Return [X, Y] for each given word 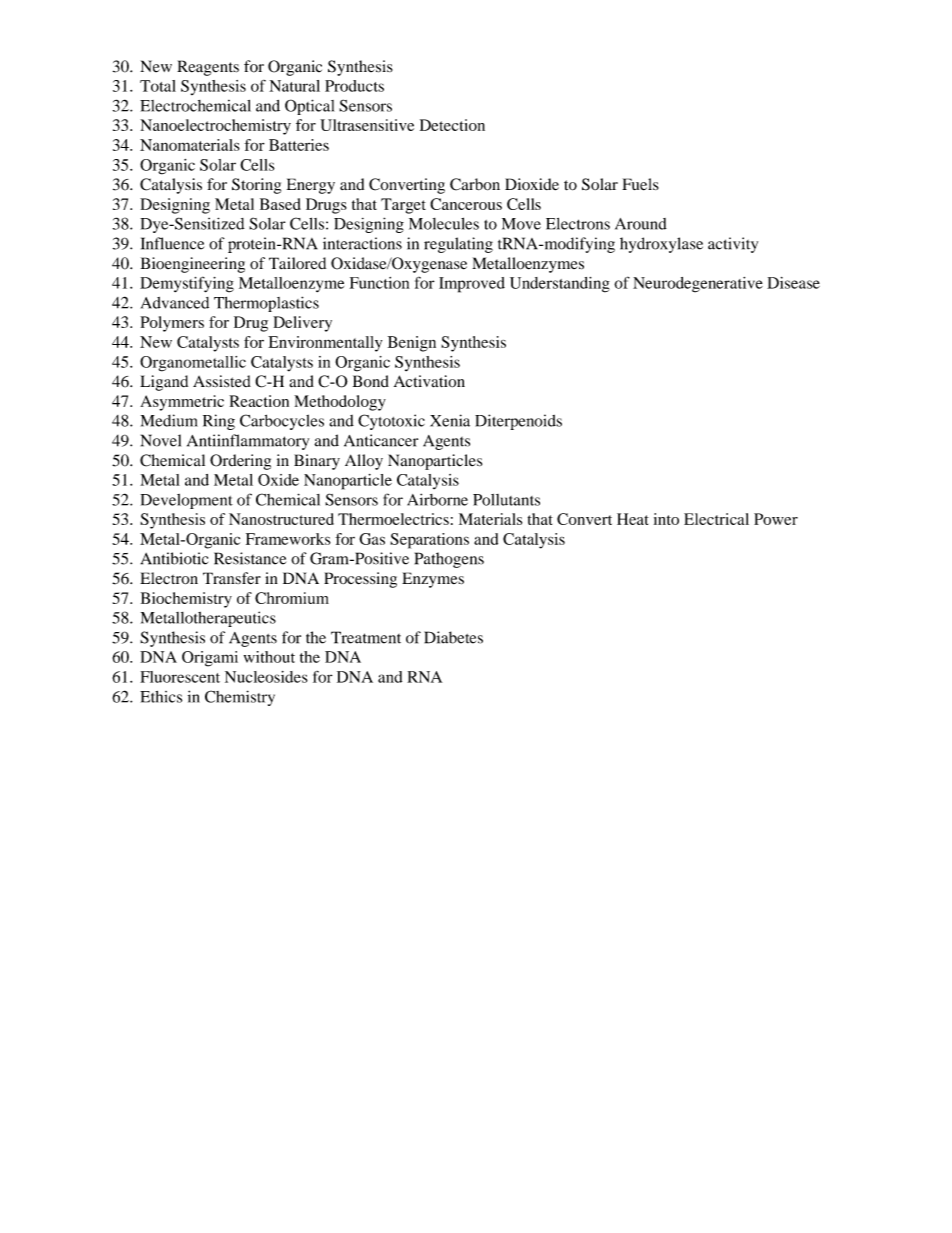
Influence [172, 243]
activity [733, 245]
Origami [210, 659]
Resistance [250, 558]
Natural [294, 86]
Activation [429, 381]
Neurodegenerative [698, 285]
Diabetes [453, 637]
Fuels [640, 184]
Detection [452, 125]
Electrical [716, 519]
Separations [429, 541]
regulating [458, 245]
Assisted [222, 381]
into [666, 519]
